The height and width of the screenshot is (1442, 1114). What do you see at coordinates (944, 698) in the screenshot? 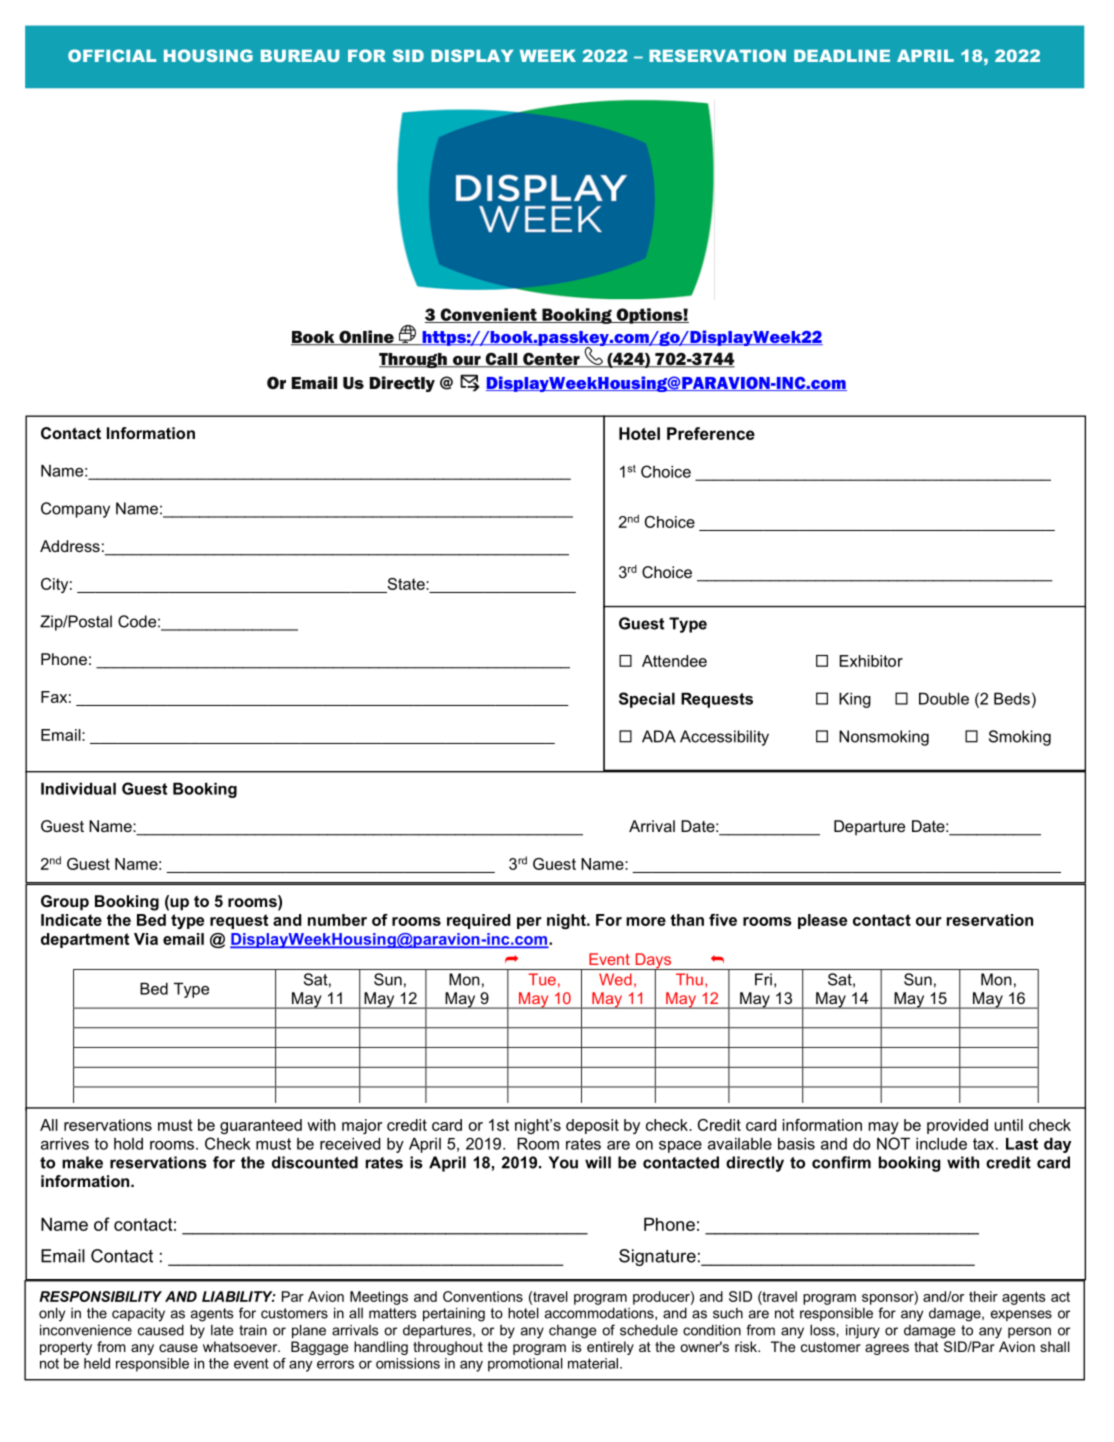
I see `Double` at bounding box center [944, 698].
